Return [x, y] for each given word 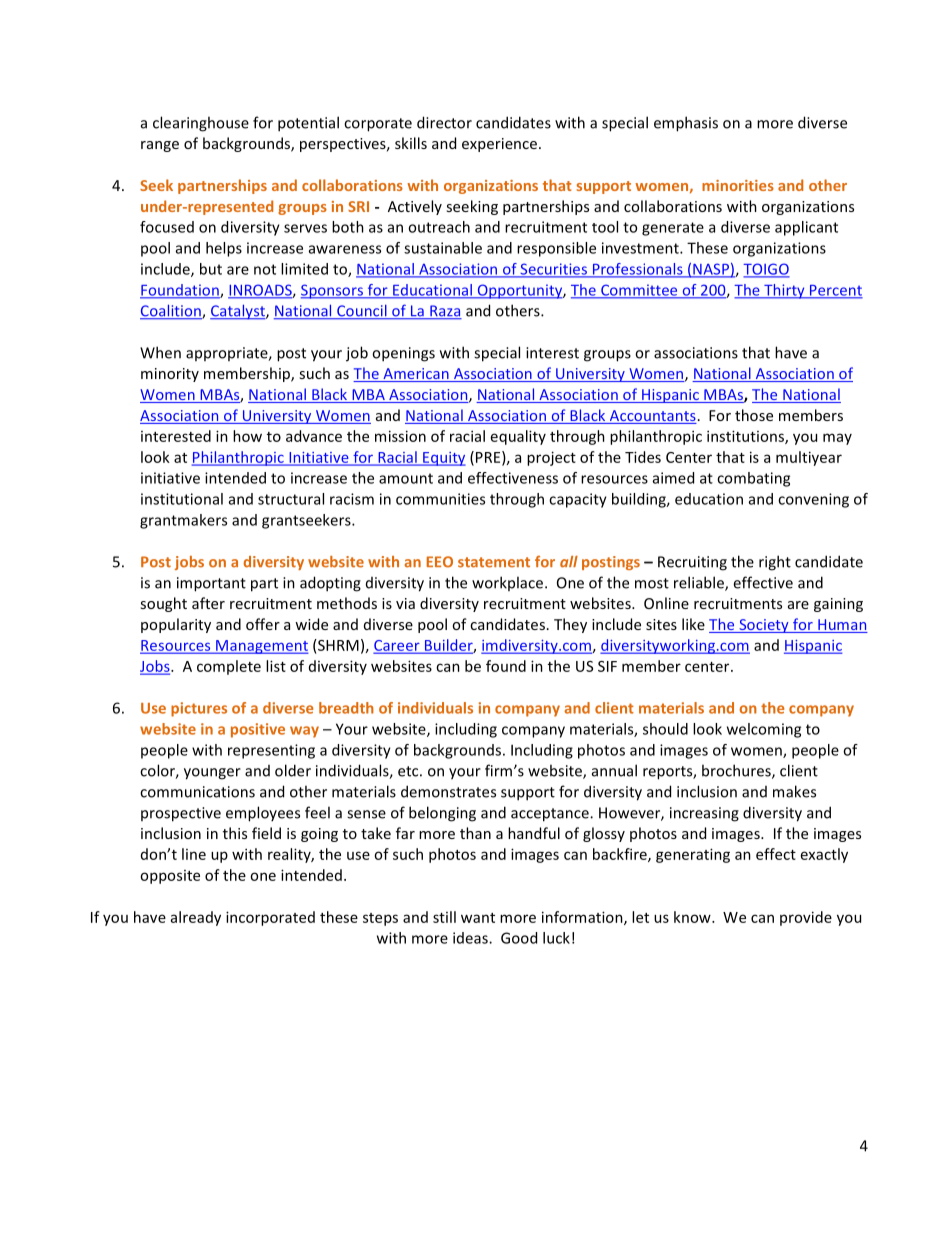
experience [501, 145]
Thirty [784, 291]
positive [258, 730]
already [196, 918]
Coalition [171, 311]
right [775, 563]
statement [494, 562]
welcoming [764, 730]
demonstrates [448, 791]
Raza [445, 312]
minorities [738, 185]
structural [291, 499]
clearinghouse [201, 124]
